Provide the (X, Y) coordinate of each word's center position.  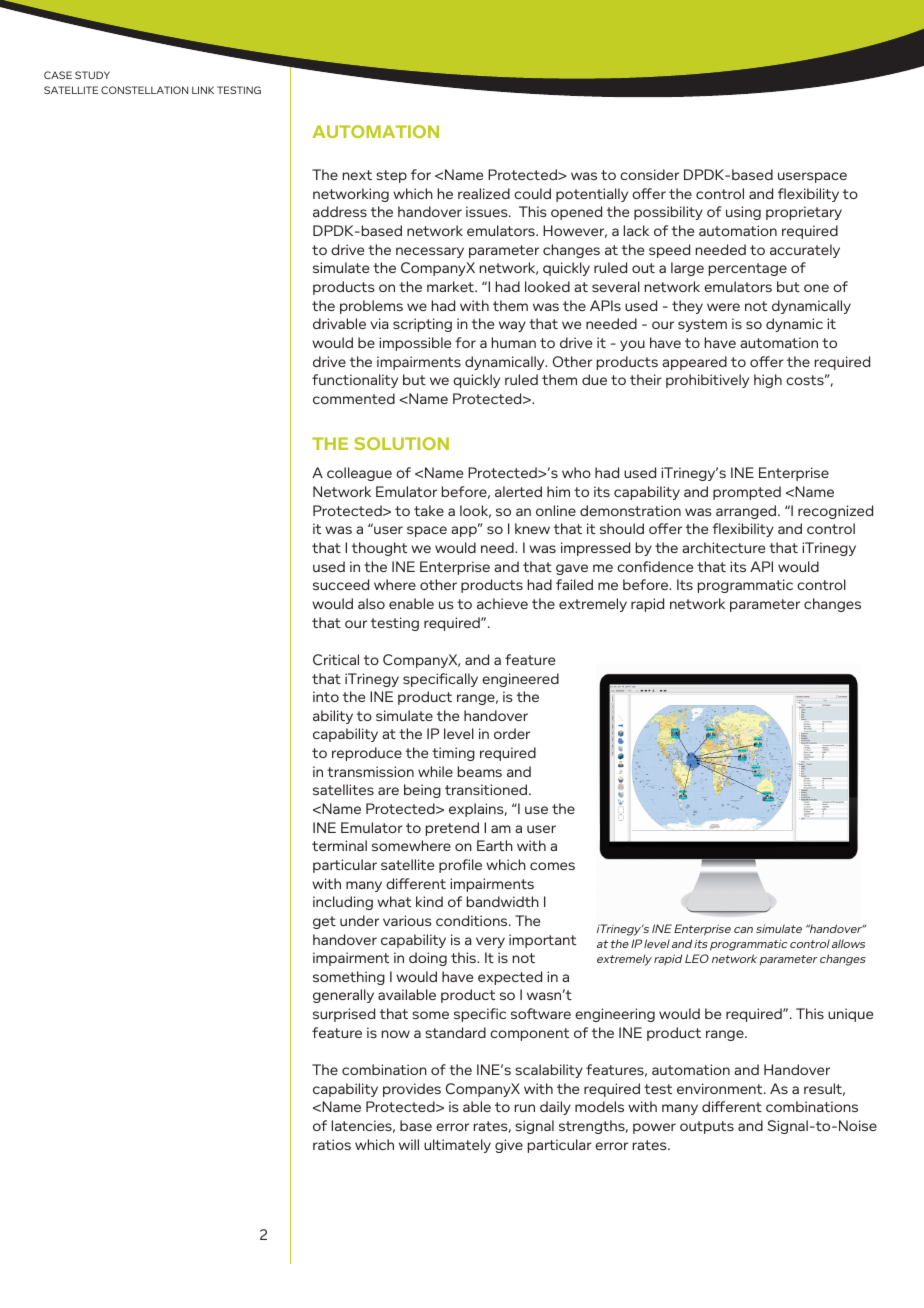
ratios (332, 1144)
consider (649, 174)
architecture (723, 547)
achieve (502, 603)
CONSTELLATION (144, 90)
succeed (341, 584)
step (391, 176)
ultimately (457, 1146)
